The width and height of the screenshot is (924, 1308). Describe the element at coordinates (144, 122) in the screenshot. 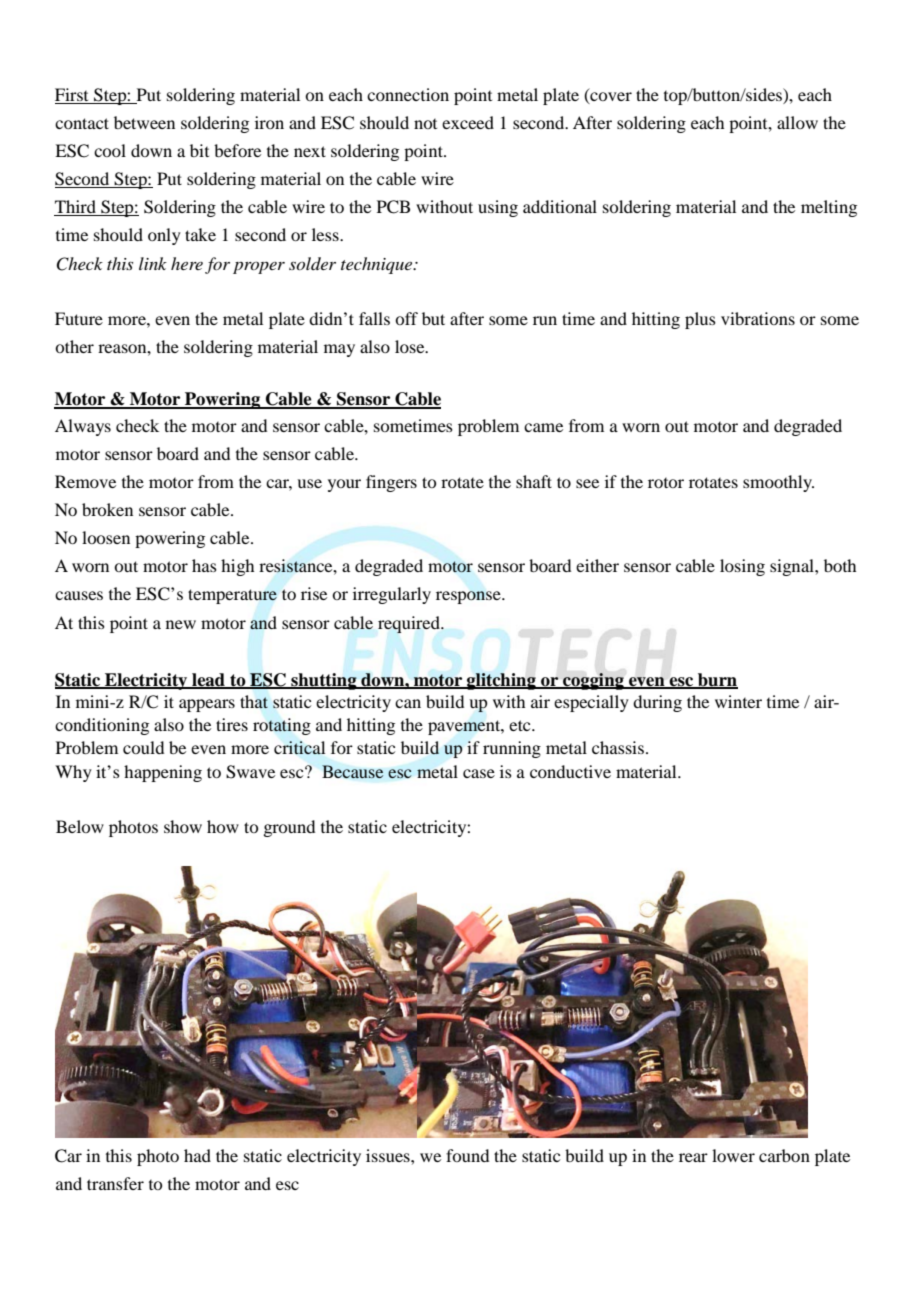

I see `between` at that location.
